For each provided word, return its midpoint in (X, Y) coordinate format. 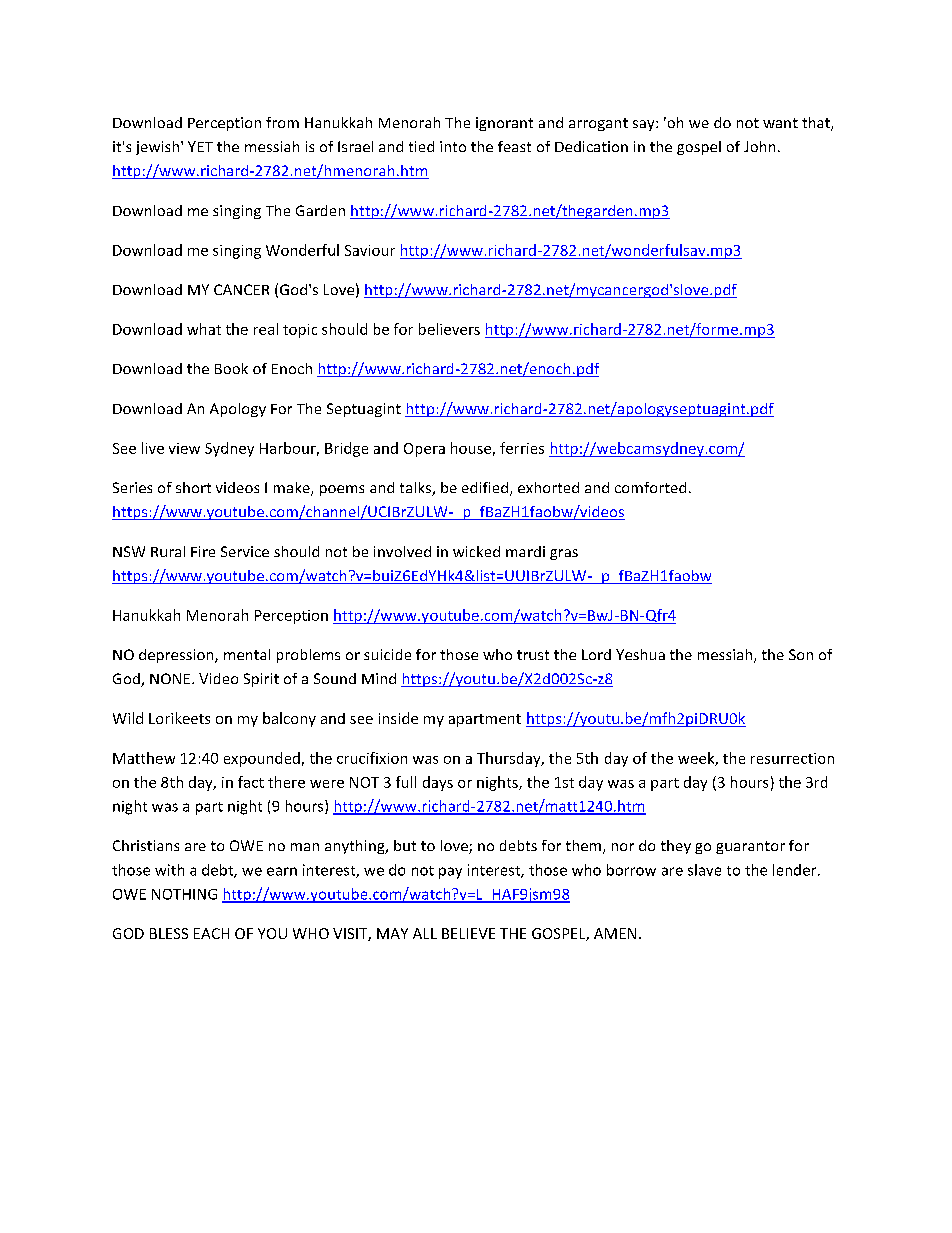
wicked (476, 551)
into (453, 146)
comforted (650, 487)
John (759, 146)
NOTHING (184, 894)
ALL (425, 933)
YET (200, 146)
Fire (203, 551)
